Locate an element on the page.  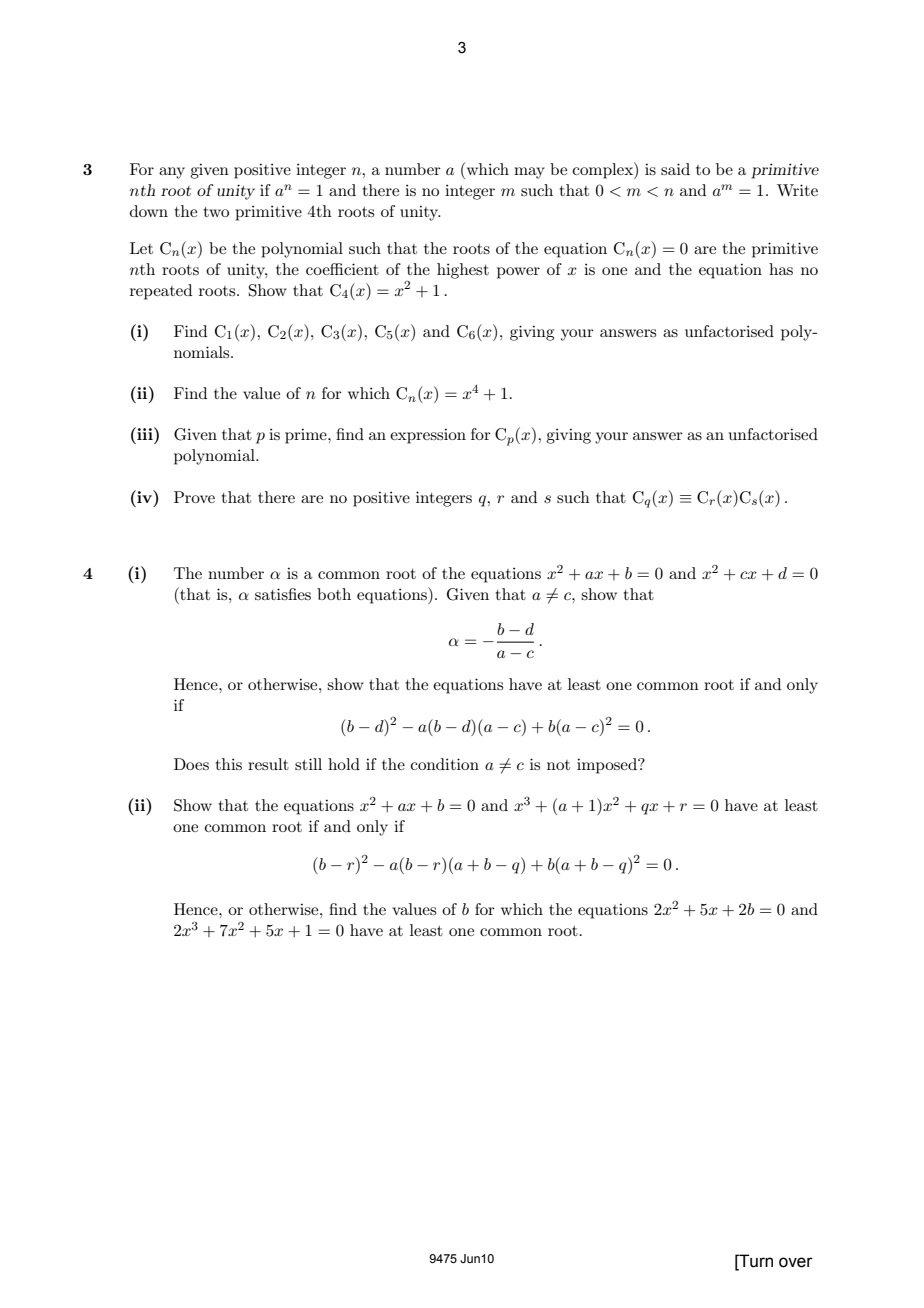
not is located at coordinates (558, 765).
